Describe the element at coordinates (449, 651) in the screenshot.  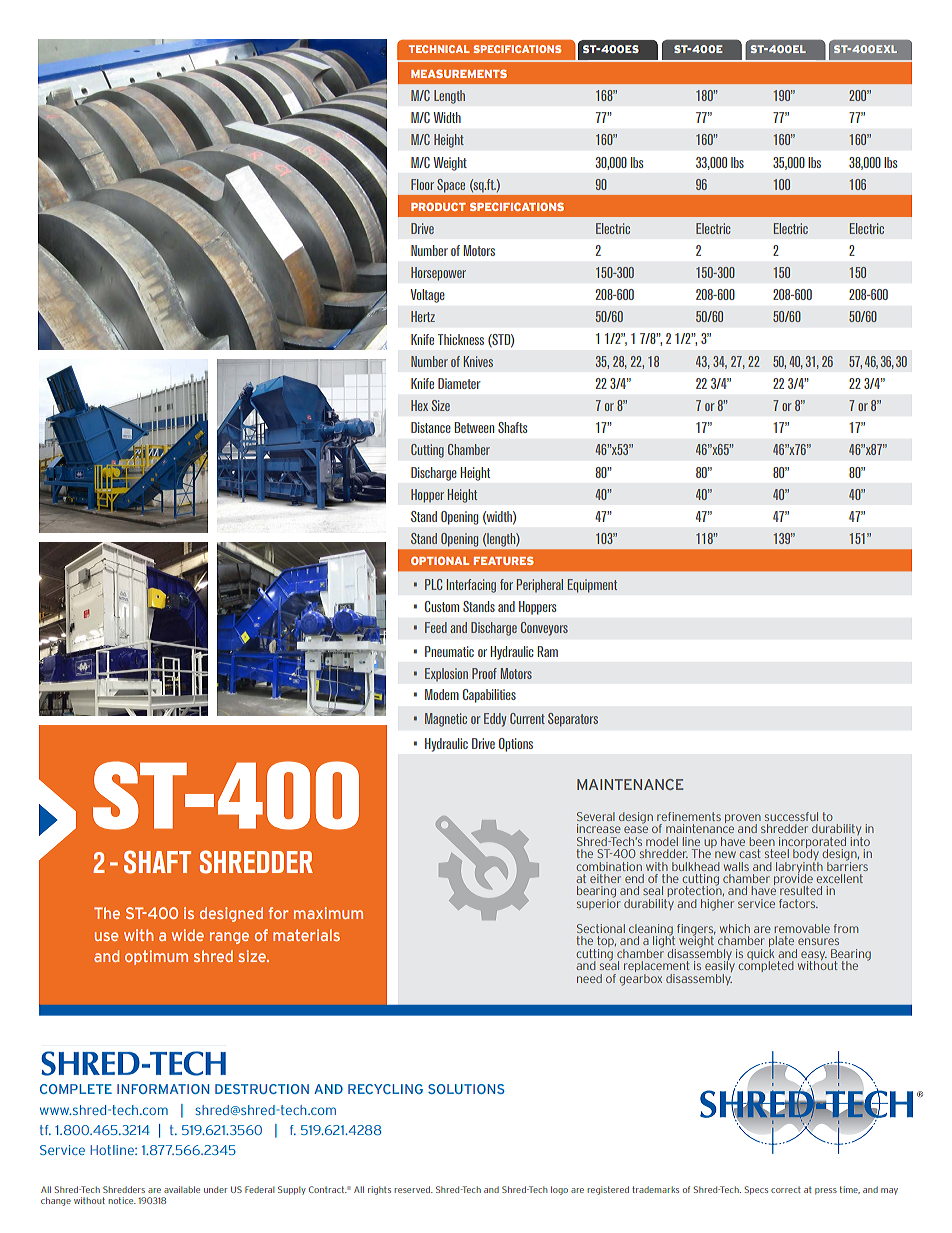
I see `Pneumatic` at that location.
